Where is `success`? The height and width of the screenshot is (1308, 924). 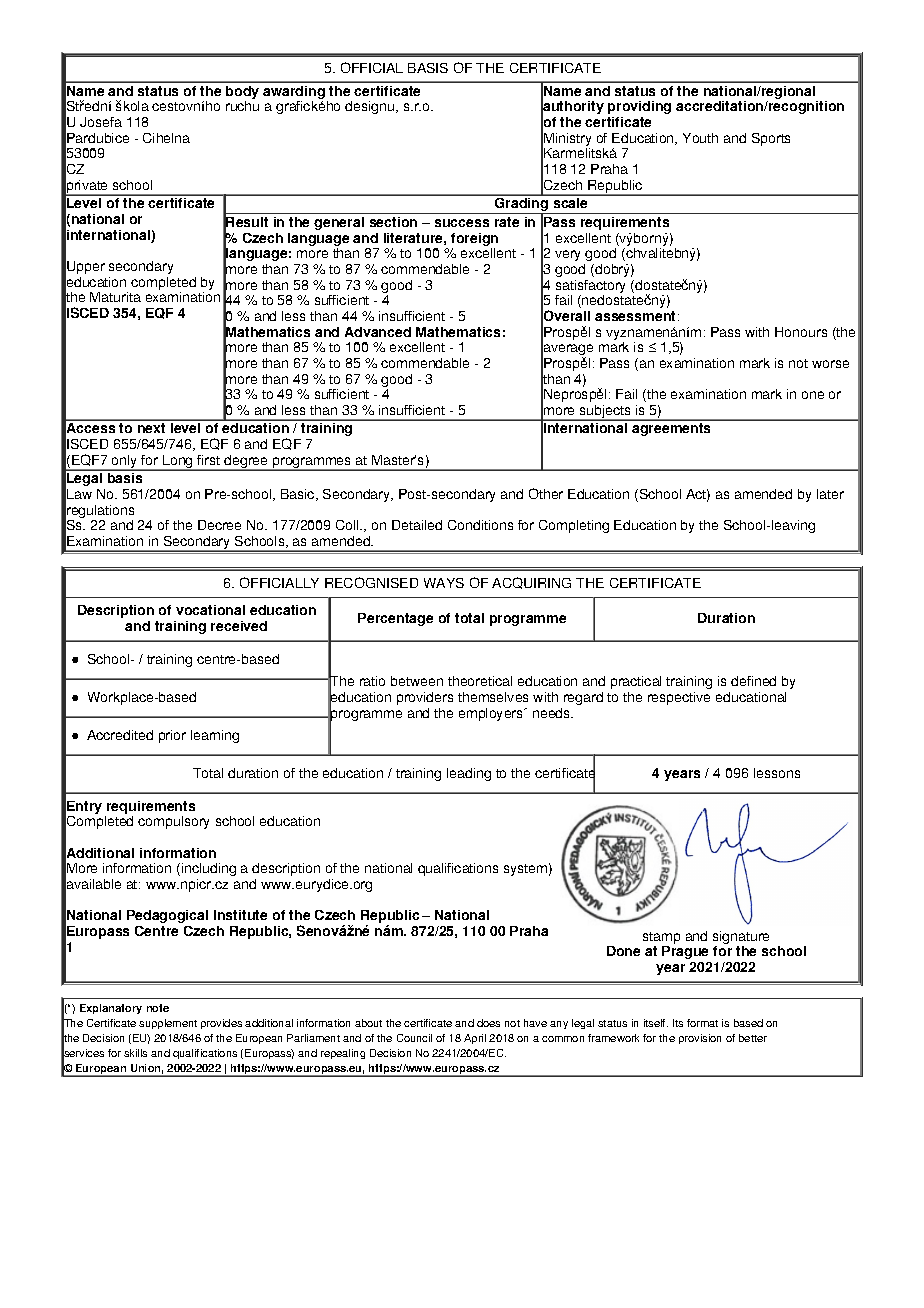 success is located at coordinates (462, 223).
